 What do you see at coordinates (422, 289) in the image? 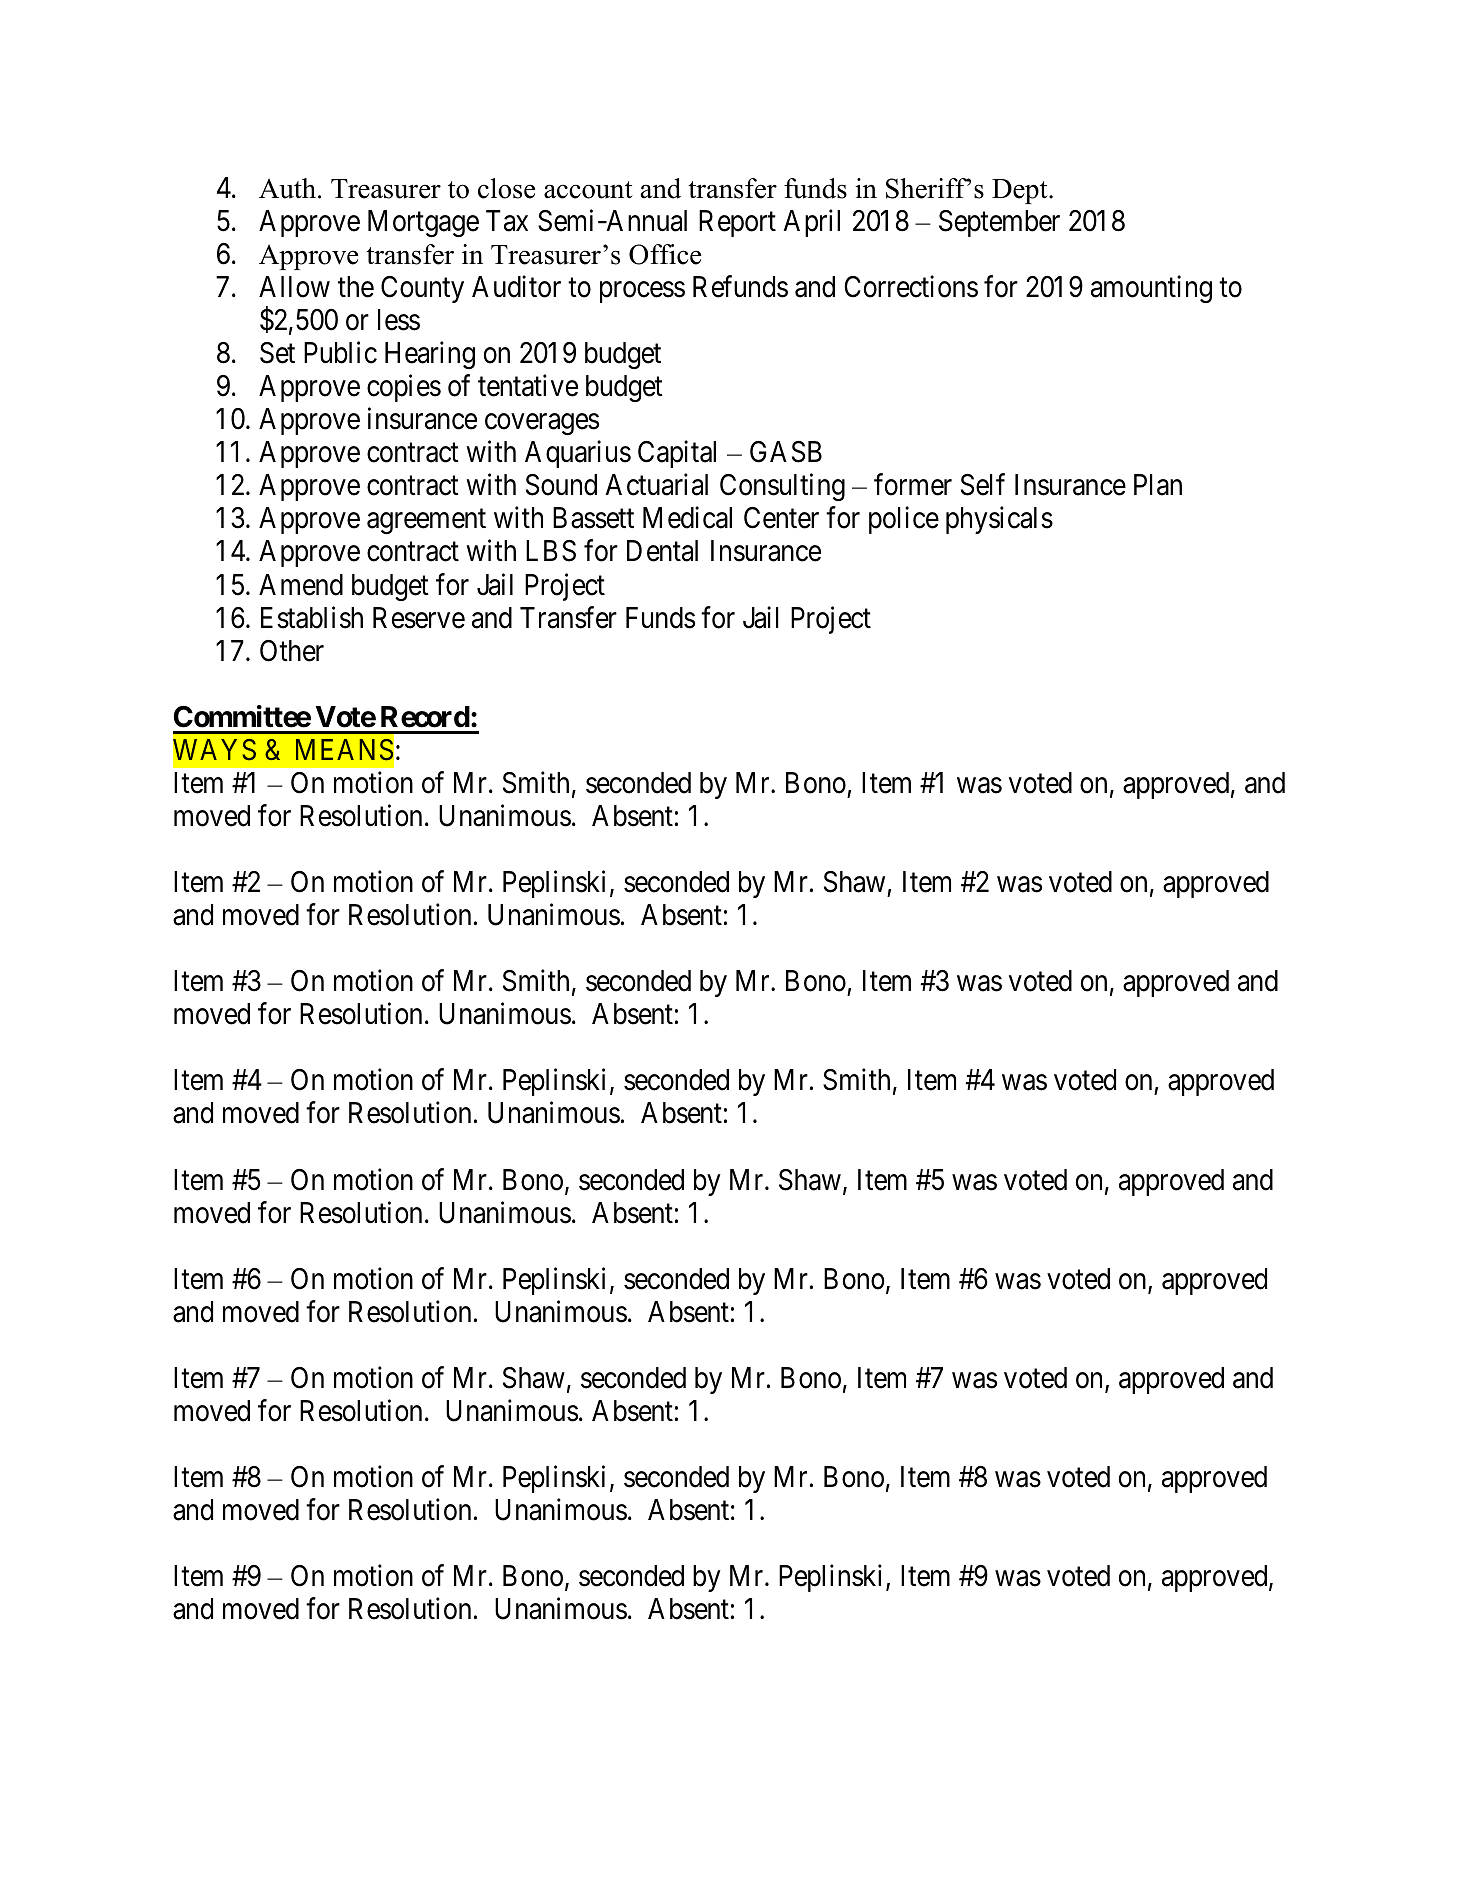
I see `County` at bounding box center [422, 289].
